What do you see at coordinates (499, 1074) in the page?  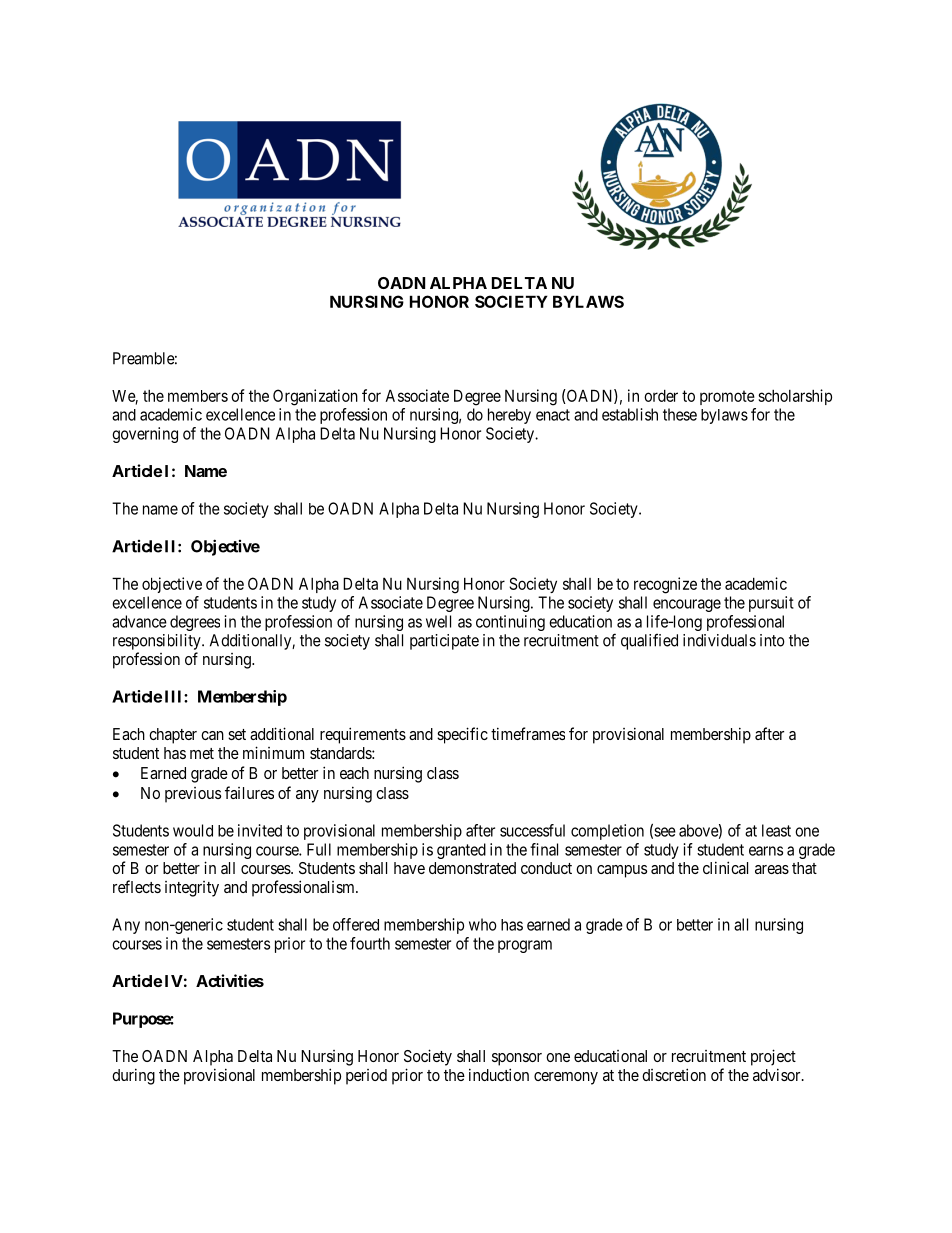 I see `induction` at bounding box center [499, 1074].
